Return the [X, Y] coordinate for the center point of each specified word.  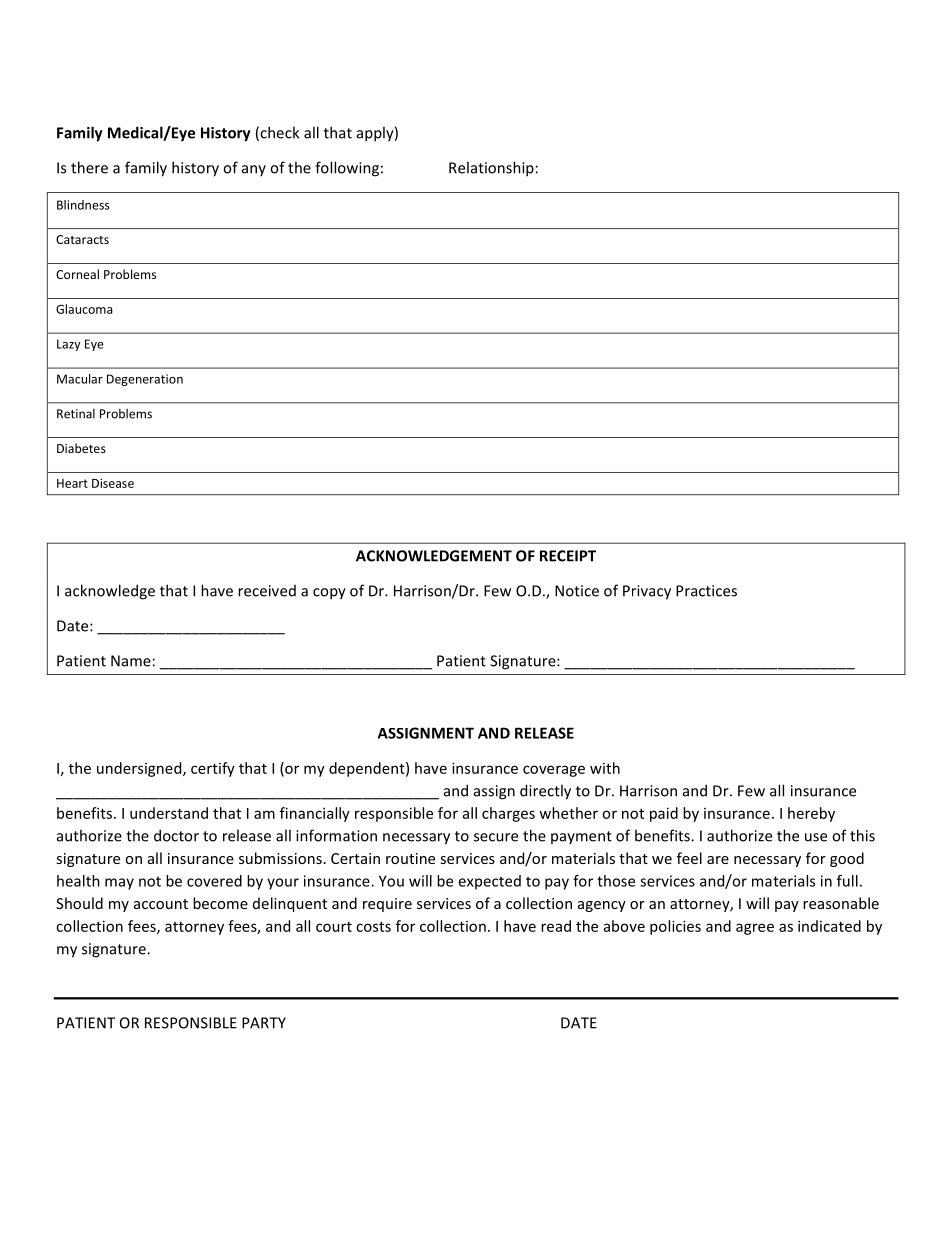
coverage [554, 771]
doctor [176, 835]
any [254, 170]
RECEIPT [568, 556]
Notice [577, 591]
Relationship [491, 169]
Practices [706, 591]
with [605, 768]
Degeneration [145, 380]
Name [131, 661]
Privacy [647, 592]
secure [496, 837]
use [816, 837]
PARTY [264, 1023]
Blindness [83, 205]
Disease [113, 483]
